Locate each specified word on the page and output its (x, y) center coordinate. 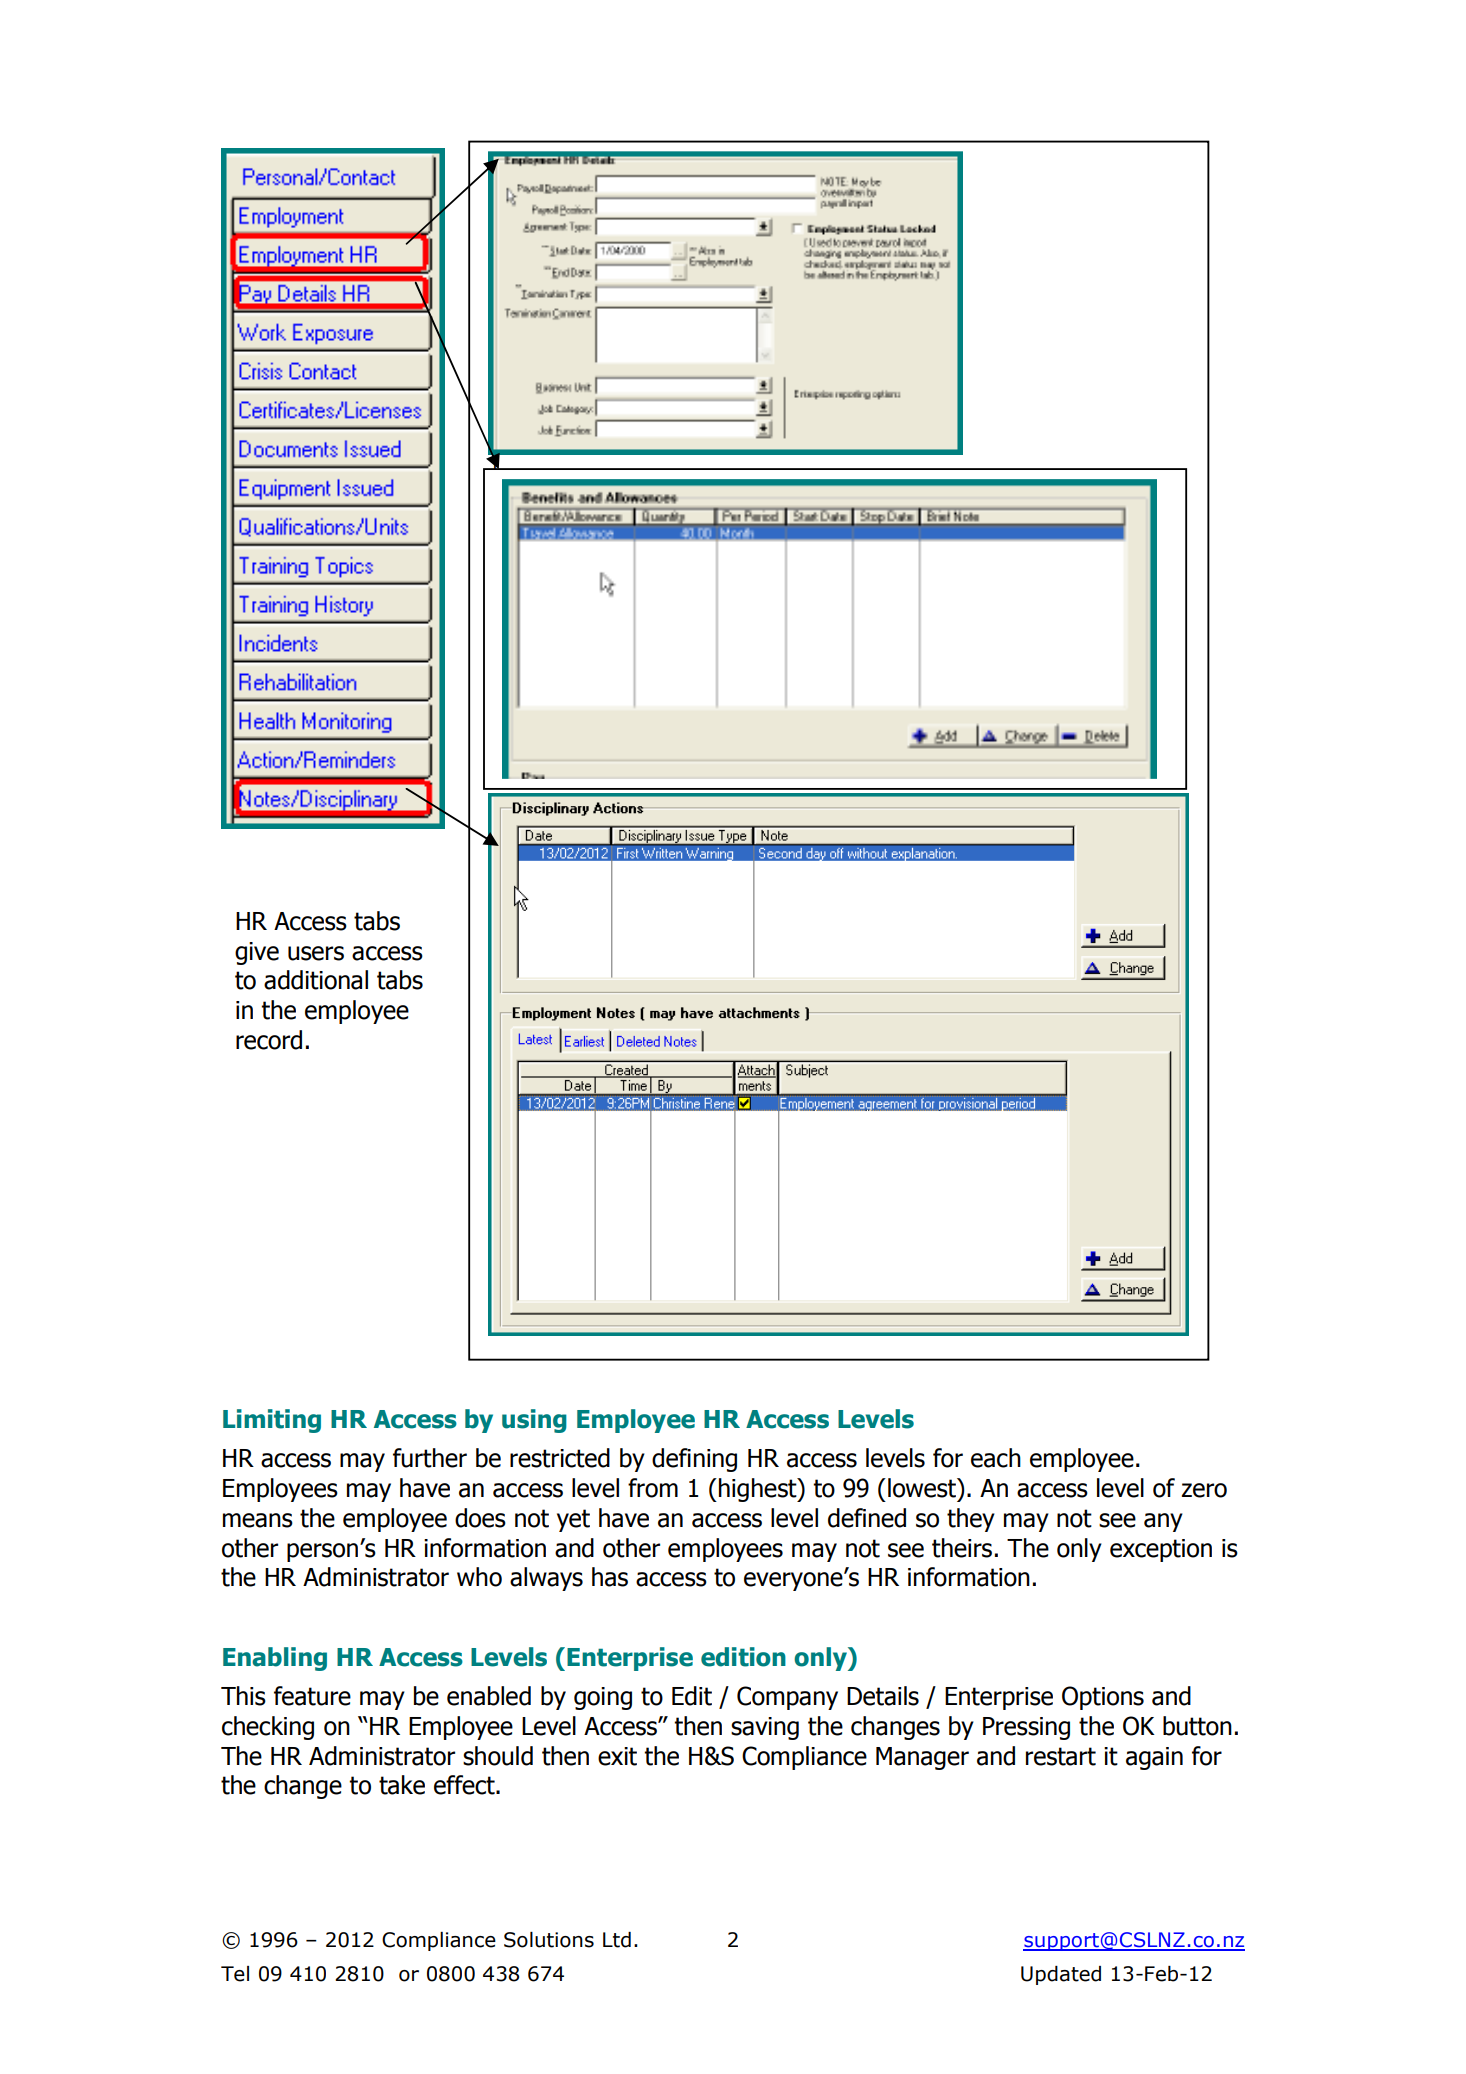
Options (1103, 1698)
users (316, 953)
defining (694, 1460)
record (269, 1040)
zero (1204, 1490)
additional (316, 980)
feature (312, 1696)
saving (765, 1728)
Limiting (272, 1421)
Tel (235, 1974)
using (534, 1421)
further (430, 1458)
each (996, 1458)
